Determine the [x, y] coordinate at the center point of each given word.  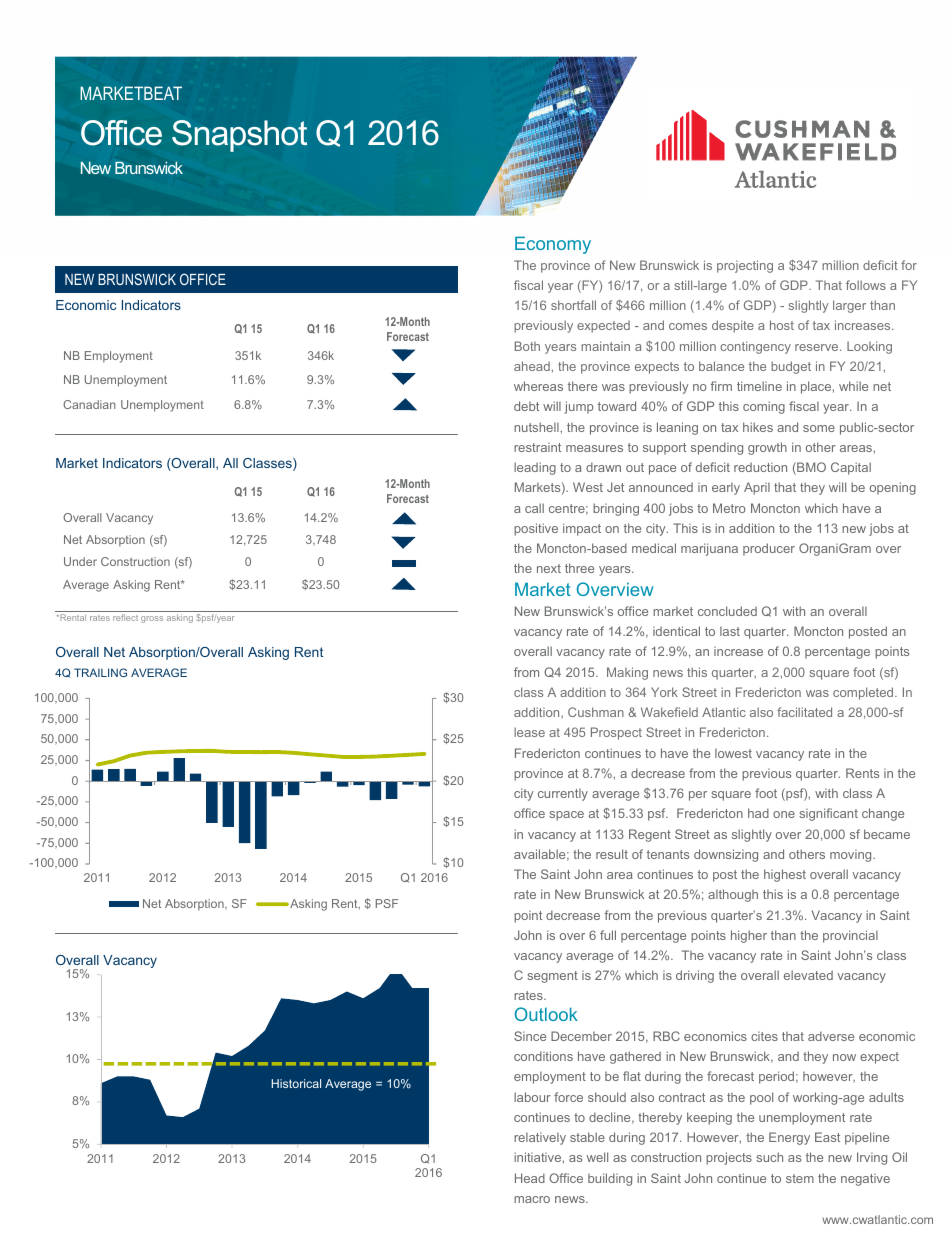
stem [800, 1178]
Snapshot [239, 136]
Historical [296, 1083]
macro [532, 1199]
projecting [745, 266]
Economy [553, 245]
